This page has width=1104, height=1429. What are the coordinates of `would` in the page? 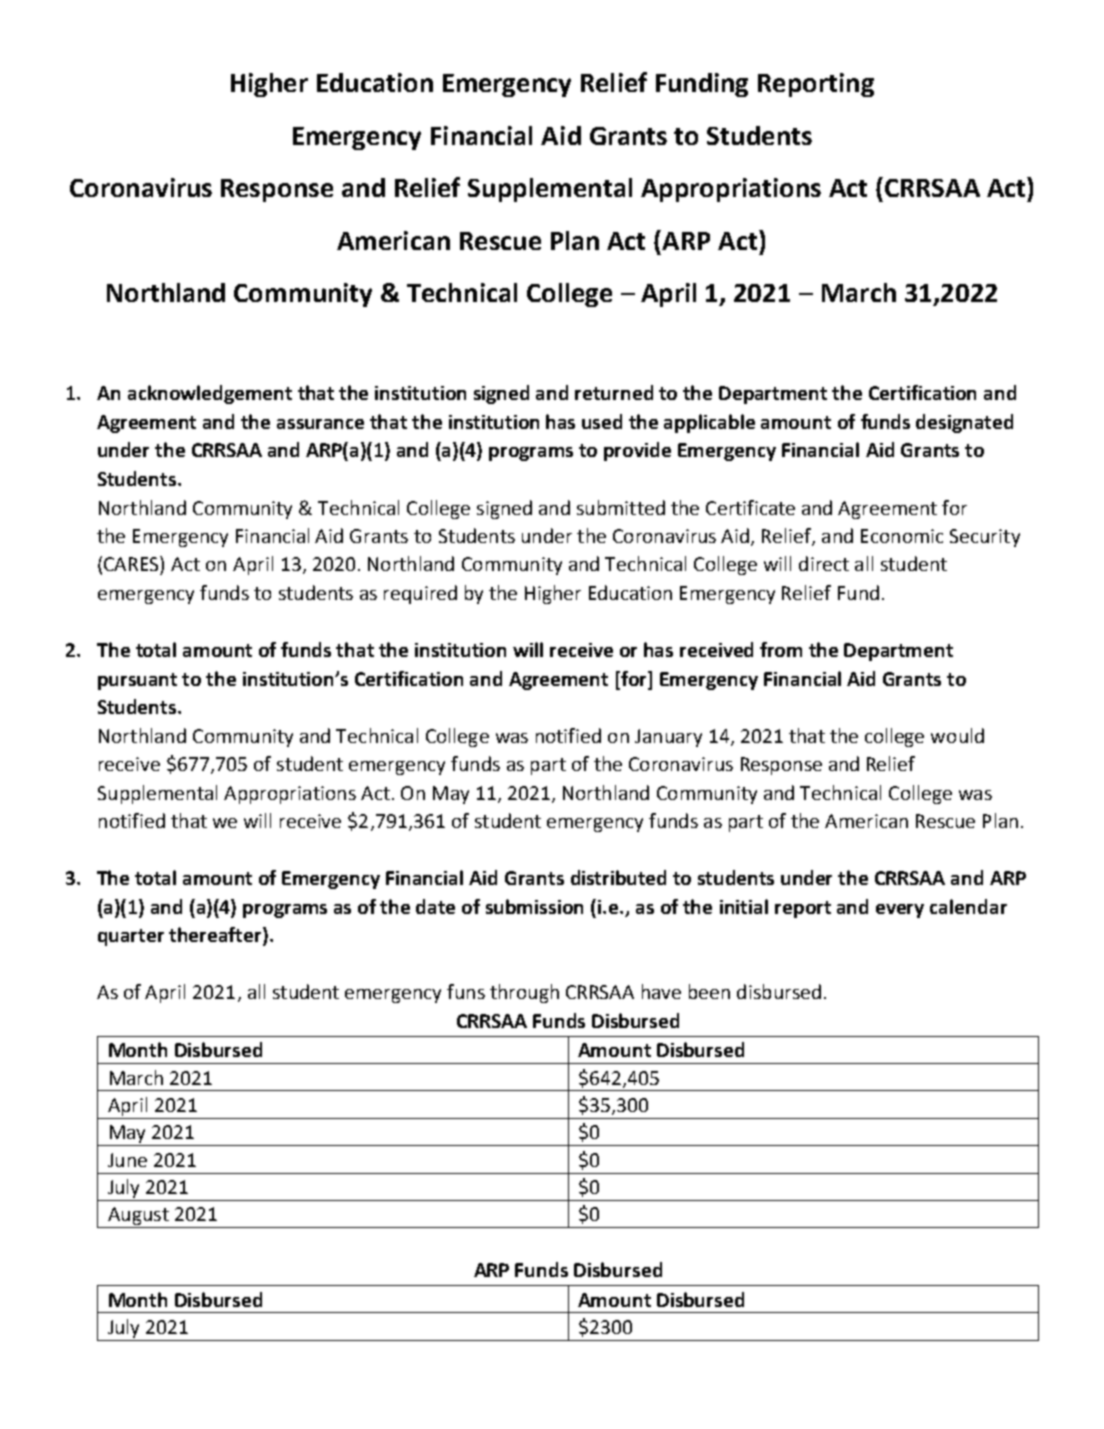 It's located at (957, 735).
